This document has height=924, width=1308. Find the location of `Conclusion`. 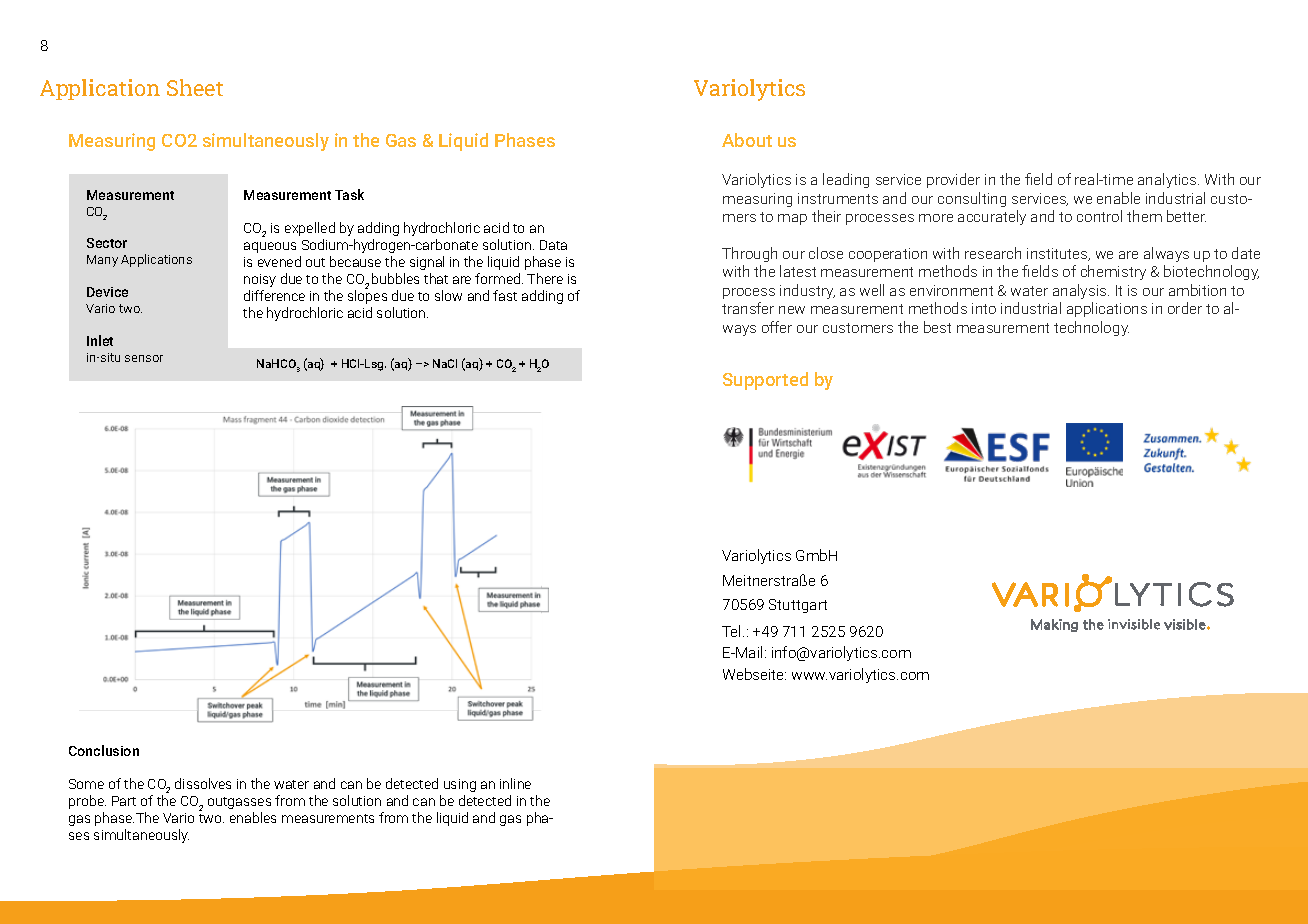

Conclusion is located at coordinates (104, 750).
